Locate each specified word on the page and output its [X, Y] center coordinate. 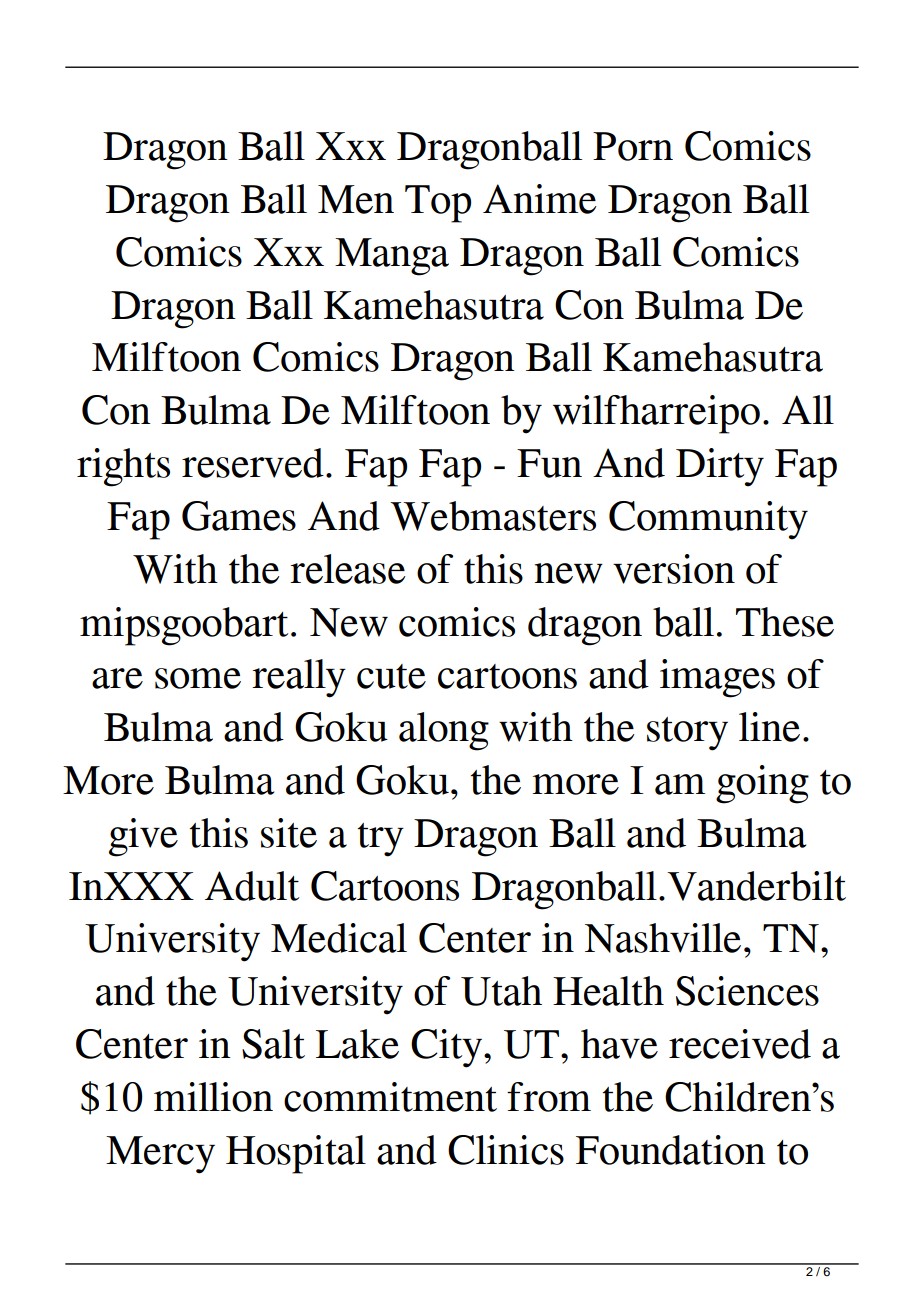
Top [438, 204]
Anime [539, 199]
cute [391, 676]
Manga [392, 257]
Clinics [506, 1150]
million [213, 1097]
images [717, 678]
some [198, 678]
